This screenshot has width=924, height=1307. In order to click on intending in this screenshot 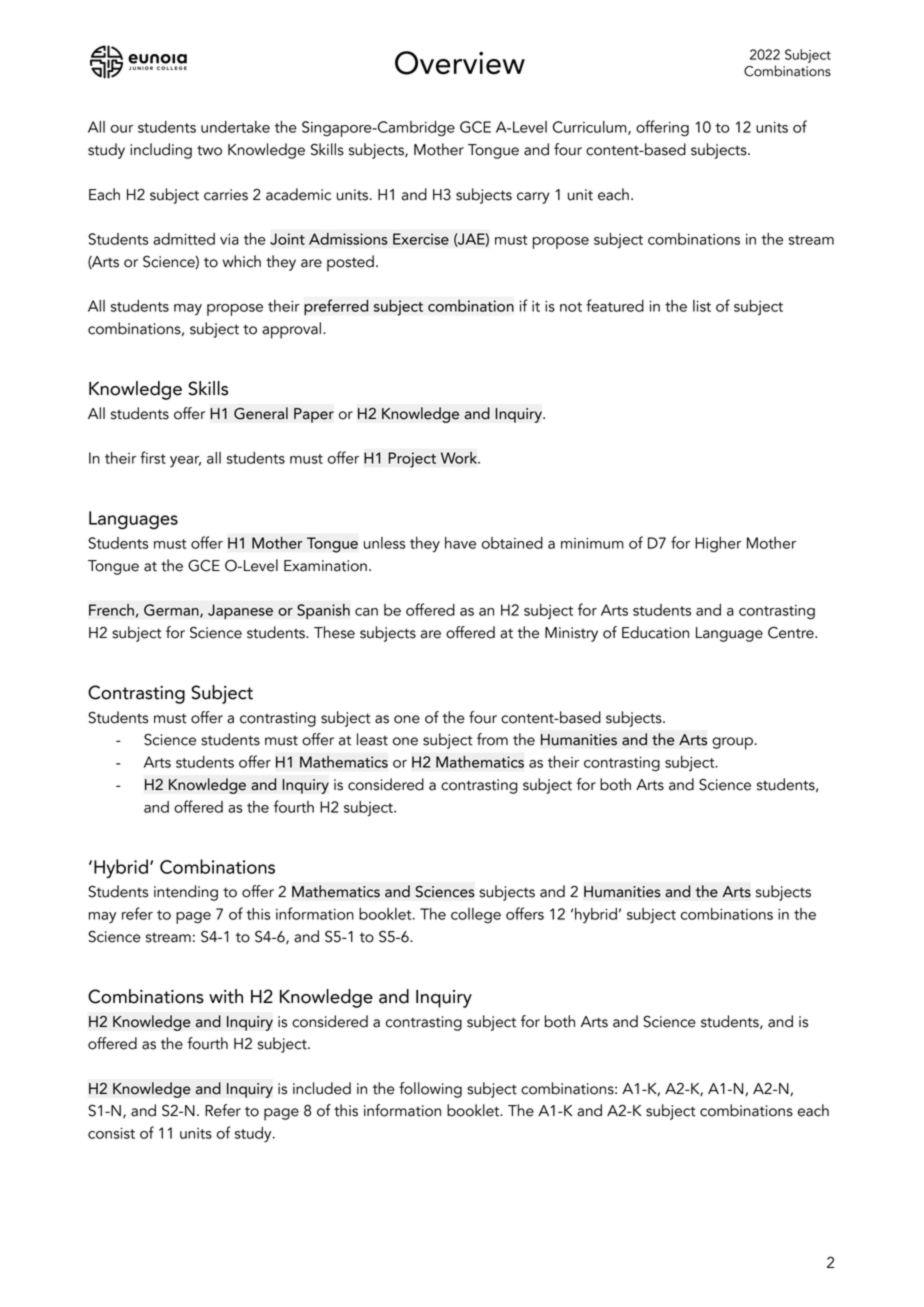, I will do `click(186, 893)`.
